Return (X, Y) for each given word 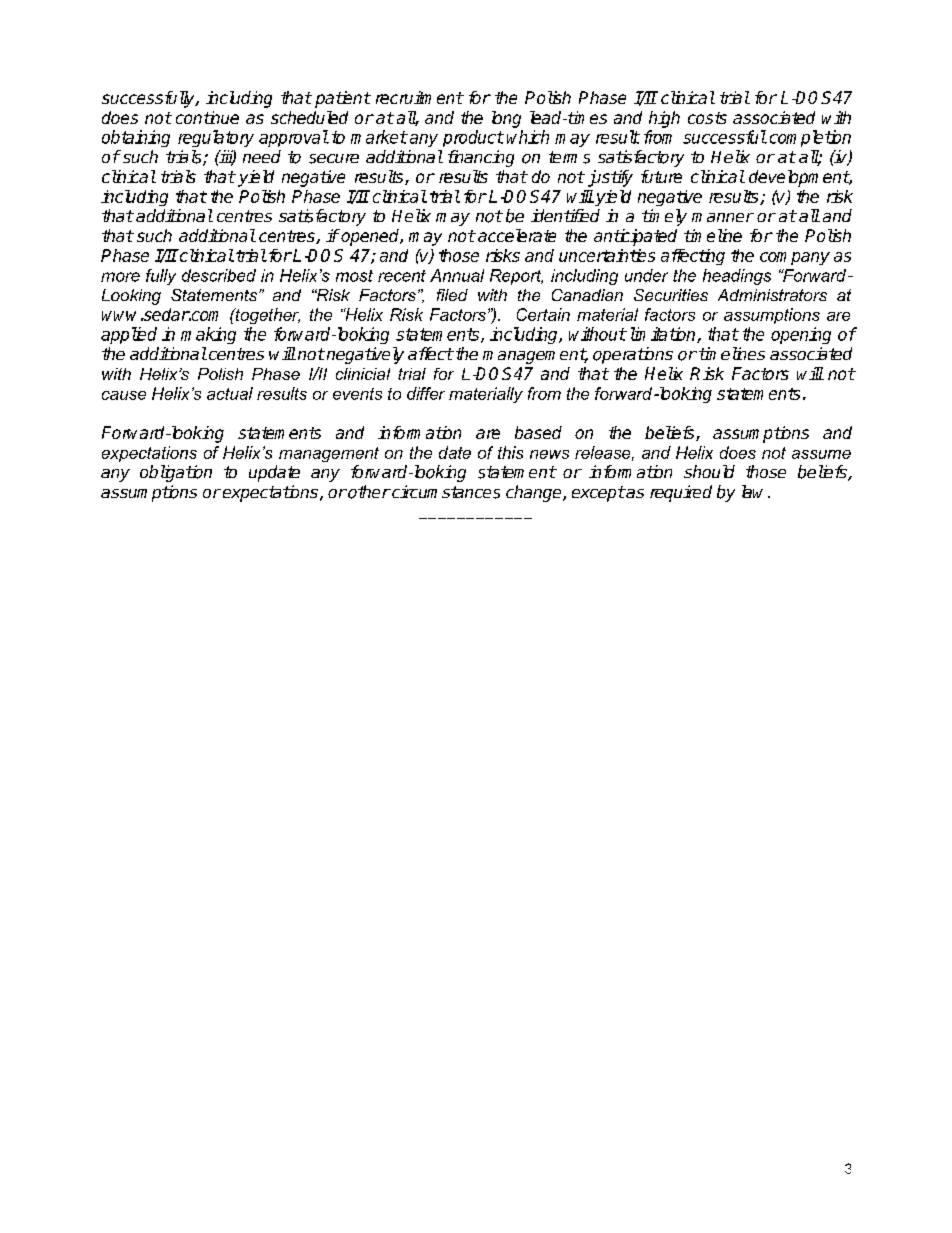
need (262, 156)
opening (801, 335)
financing (481, 158)
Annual (457, 275)
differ (426, 393)
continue (207, 117)
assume (821, 454)
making (208, 335)
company (795, 258)
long (506, 119)
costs (707, 118)
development (799, 178)
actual (230, 393)
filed (452, 295)
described (219, 275)
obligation (176, 473)
